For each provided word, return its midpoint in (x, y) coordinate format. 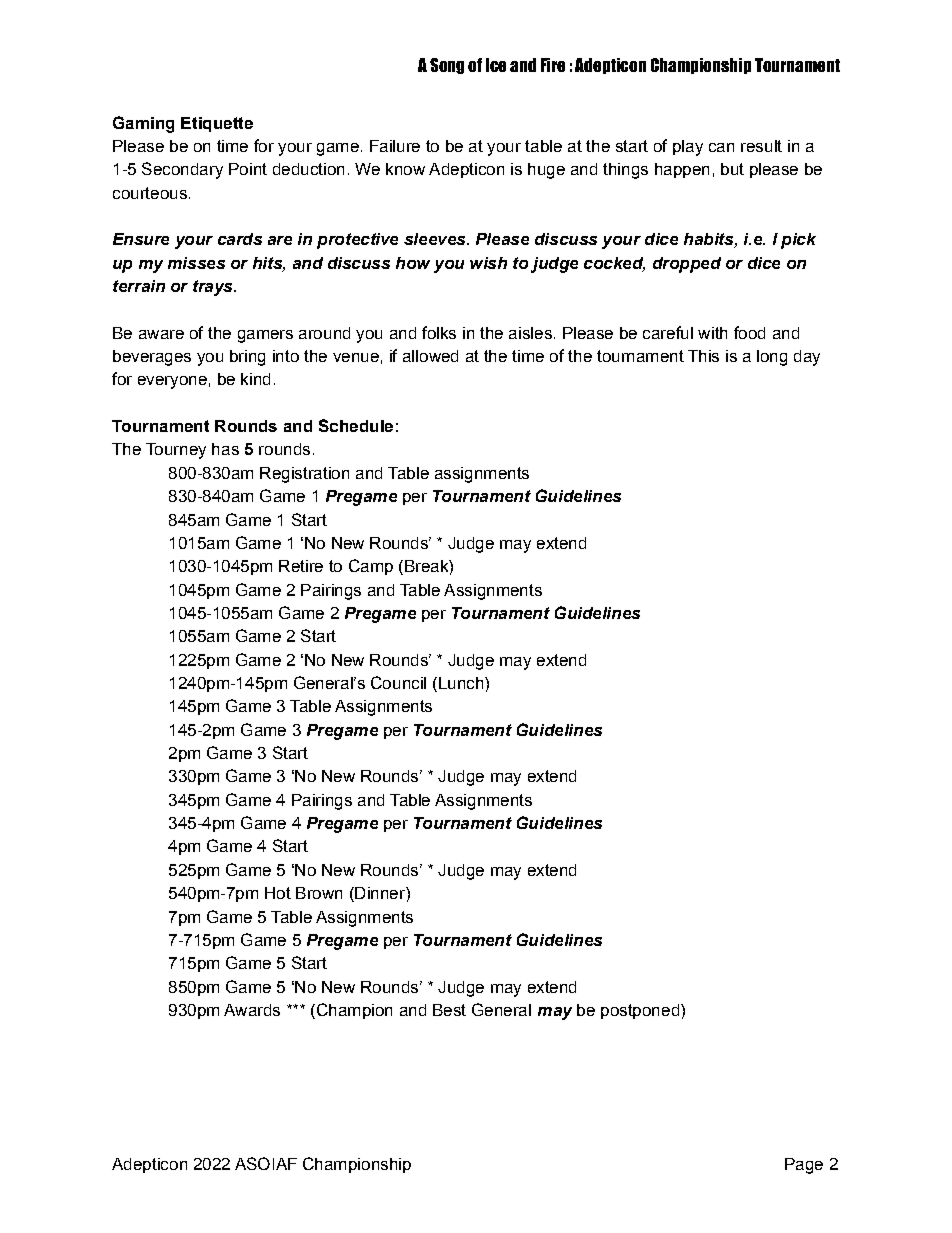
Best (449, 1010)
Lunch (461, 684)
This (703, 356)
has (225, 449)
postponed (640, 1011)
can (721, 147)
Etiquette (217, 124)
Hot (278, 893)
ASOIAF (266, 1163)
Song (447, 66)
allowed (430, 356)
